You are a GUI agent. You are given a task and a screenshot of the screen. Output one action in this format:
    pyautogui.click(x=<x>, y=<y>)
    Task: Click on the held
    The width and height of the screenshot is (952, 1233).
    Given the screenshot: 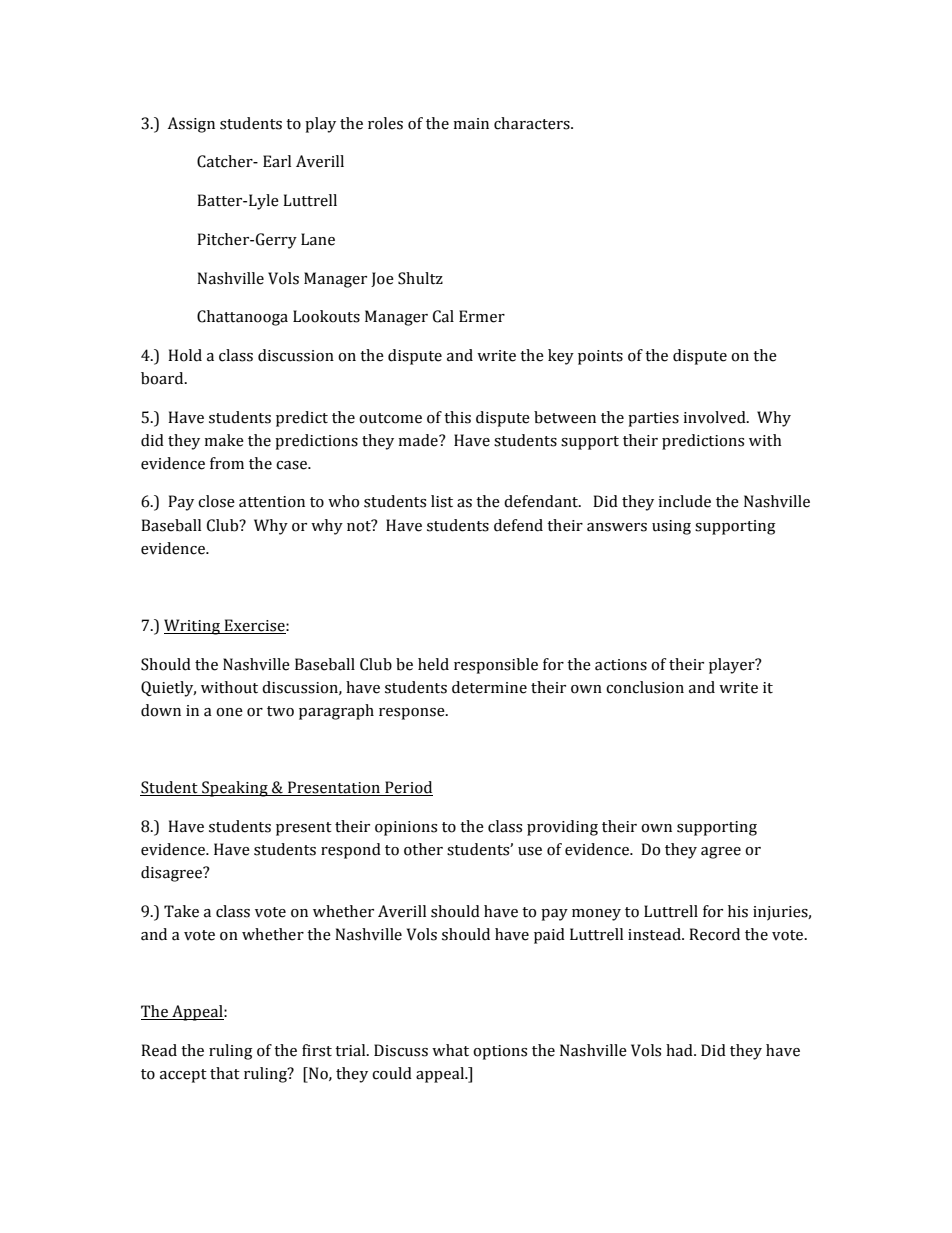 What is the action you would take?
    pyautogui.click(x=433, y=664)
